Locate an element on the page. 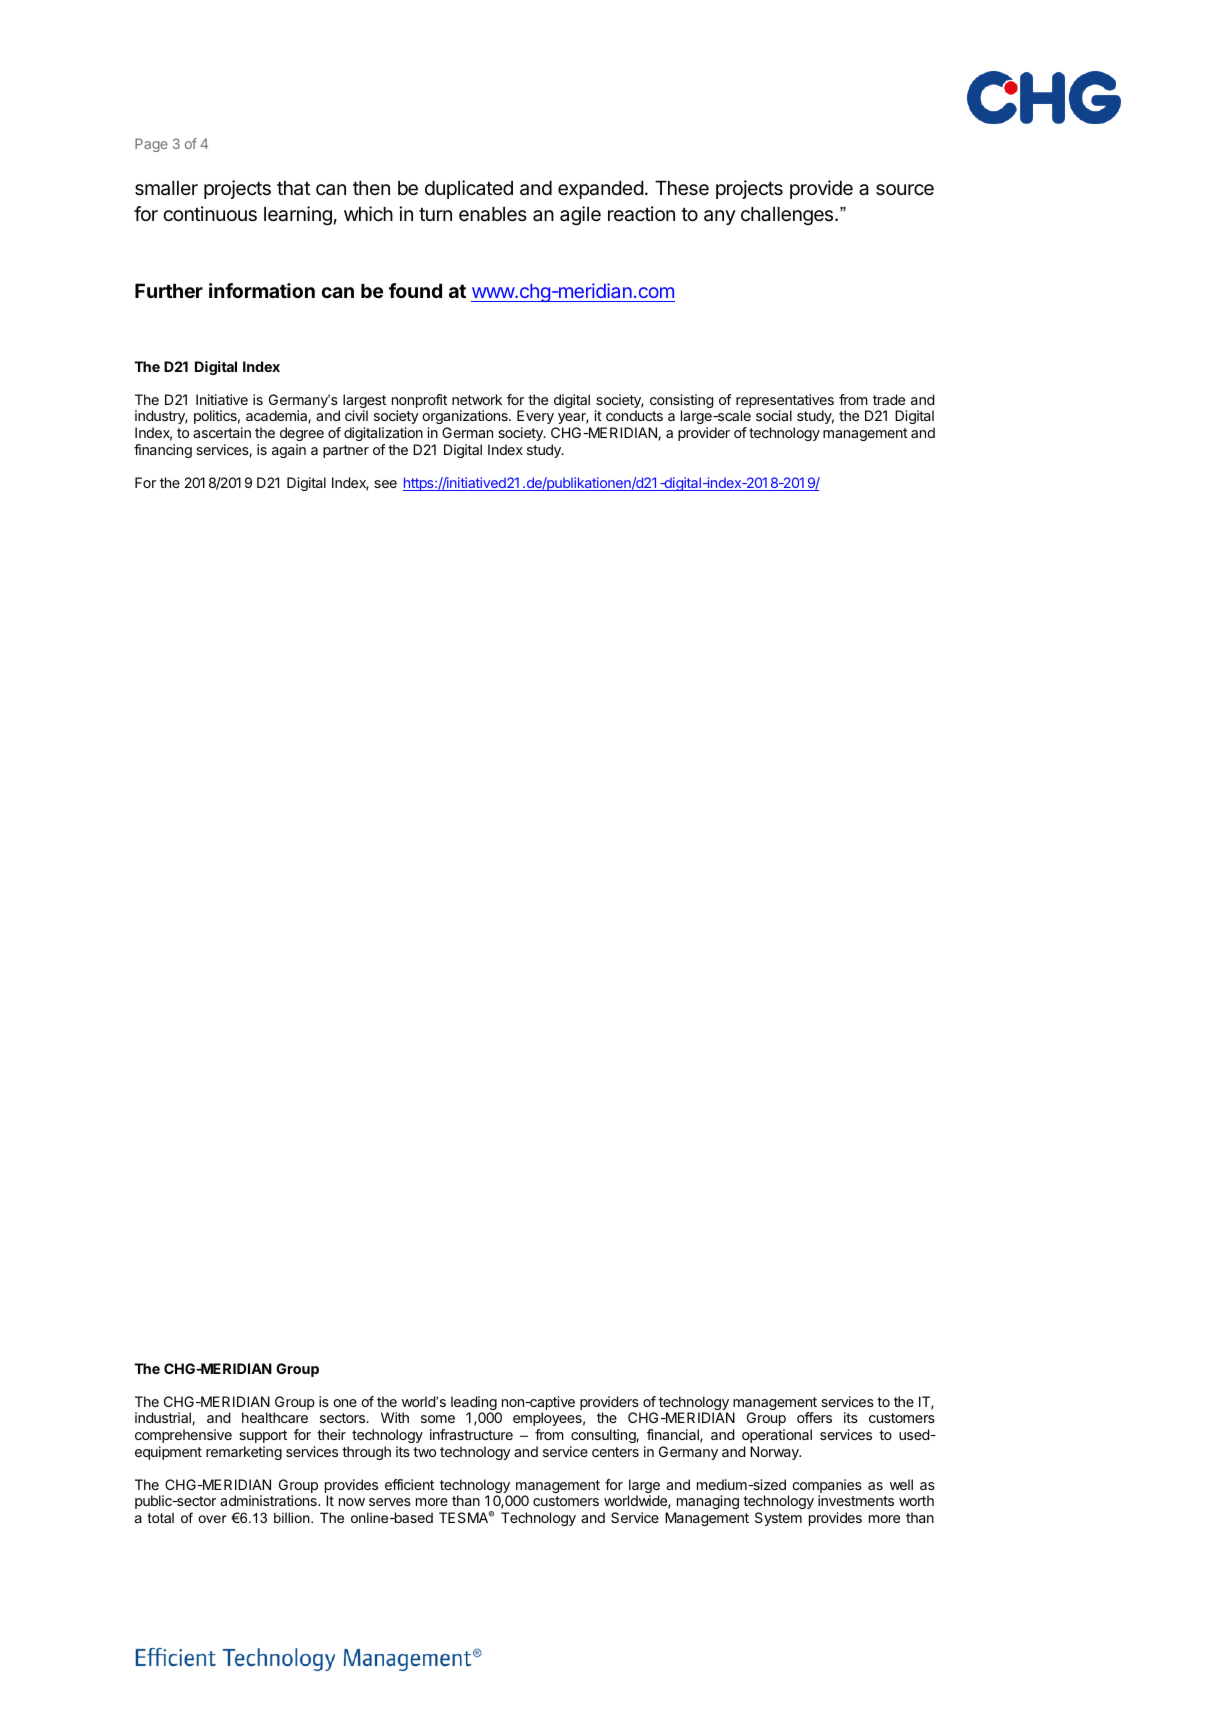 This page has width=1227, height=1735. continuous is located at coordinates (210, 214).
